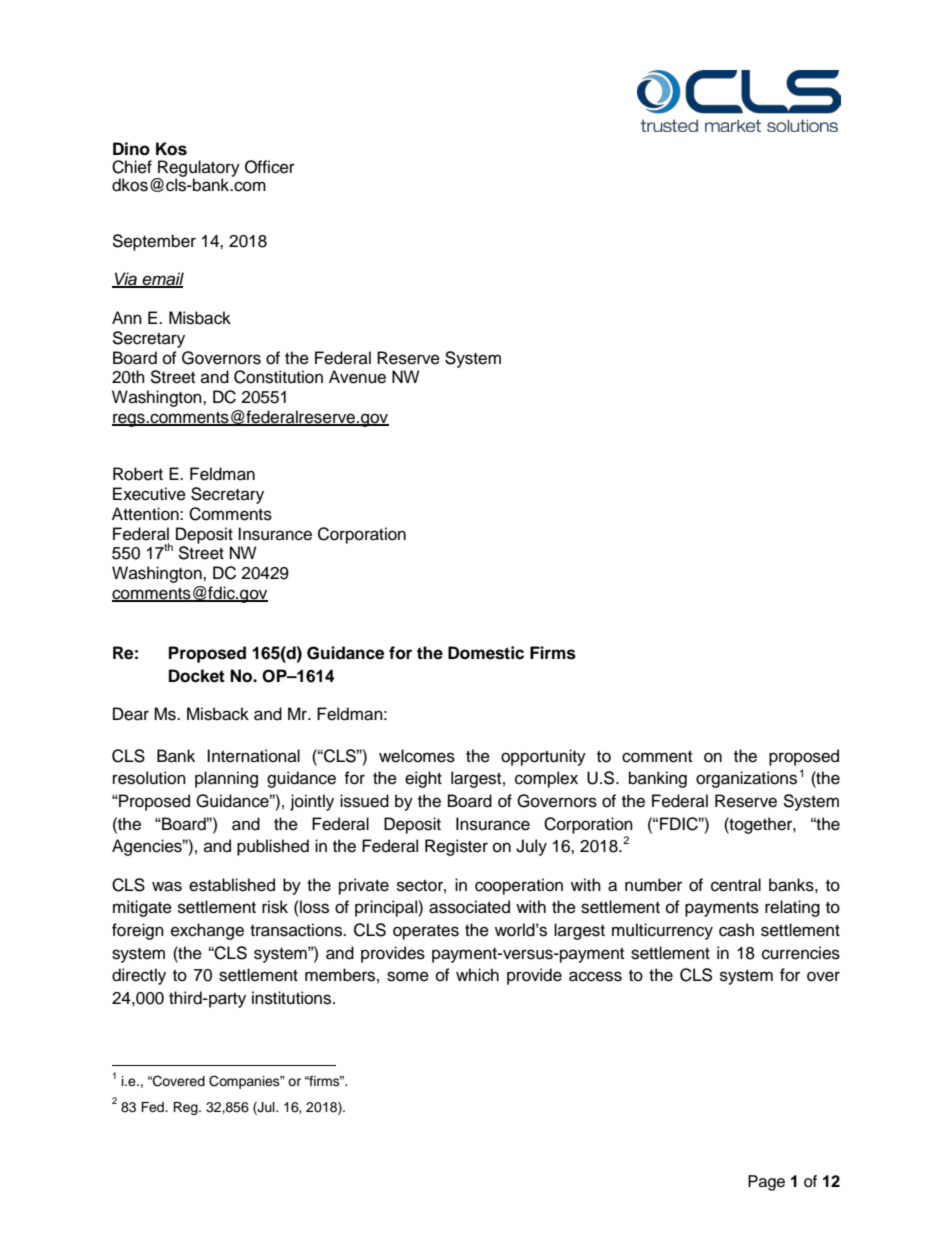 The image size is (952, 1233). I want to click on Regulatory, so click(198, 170).
